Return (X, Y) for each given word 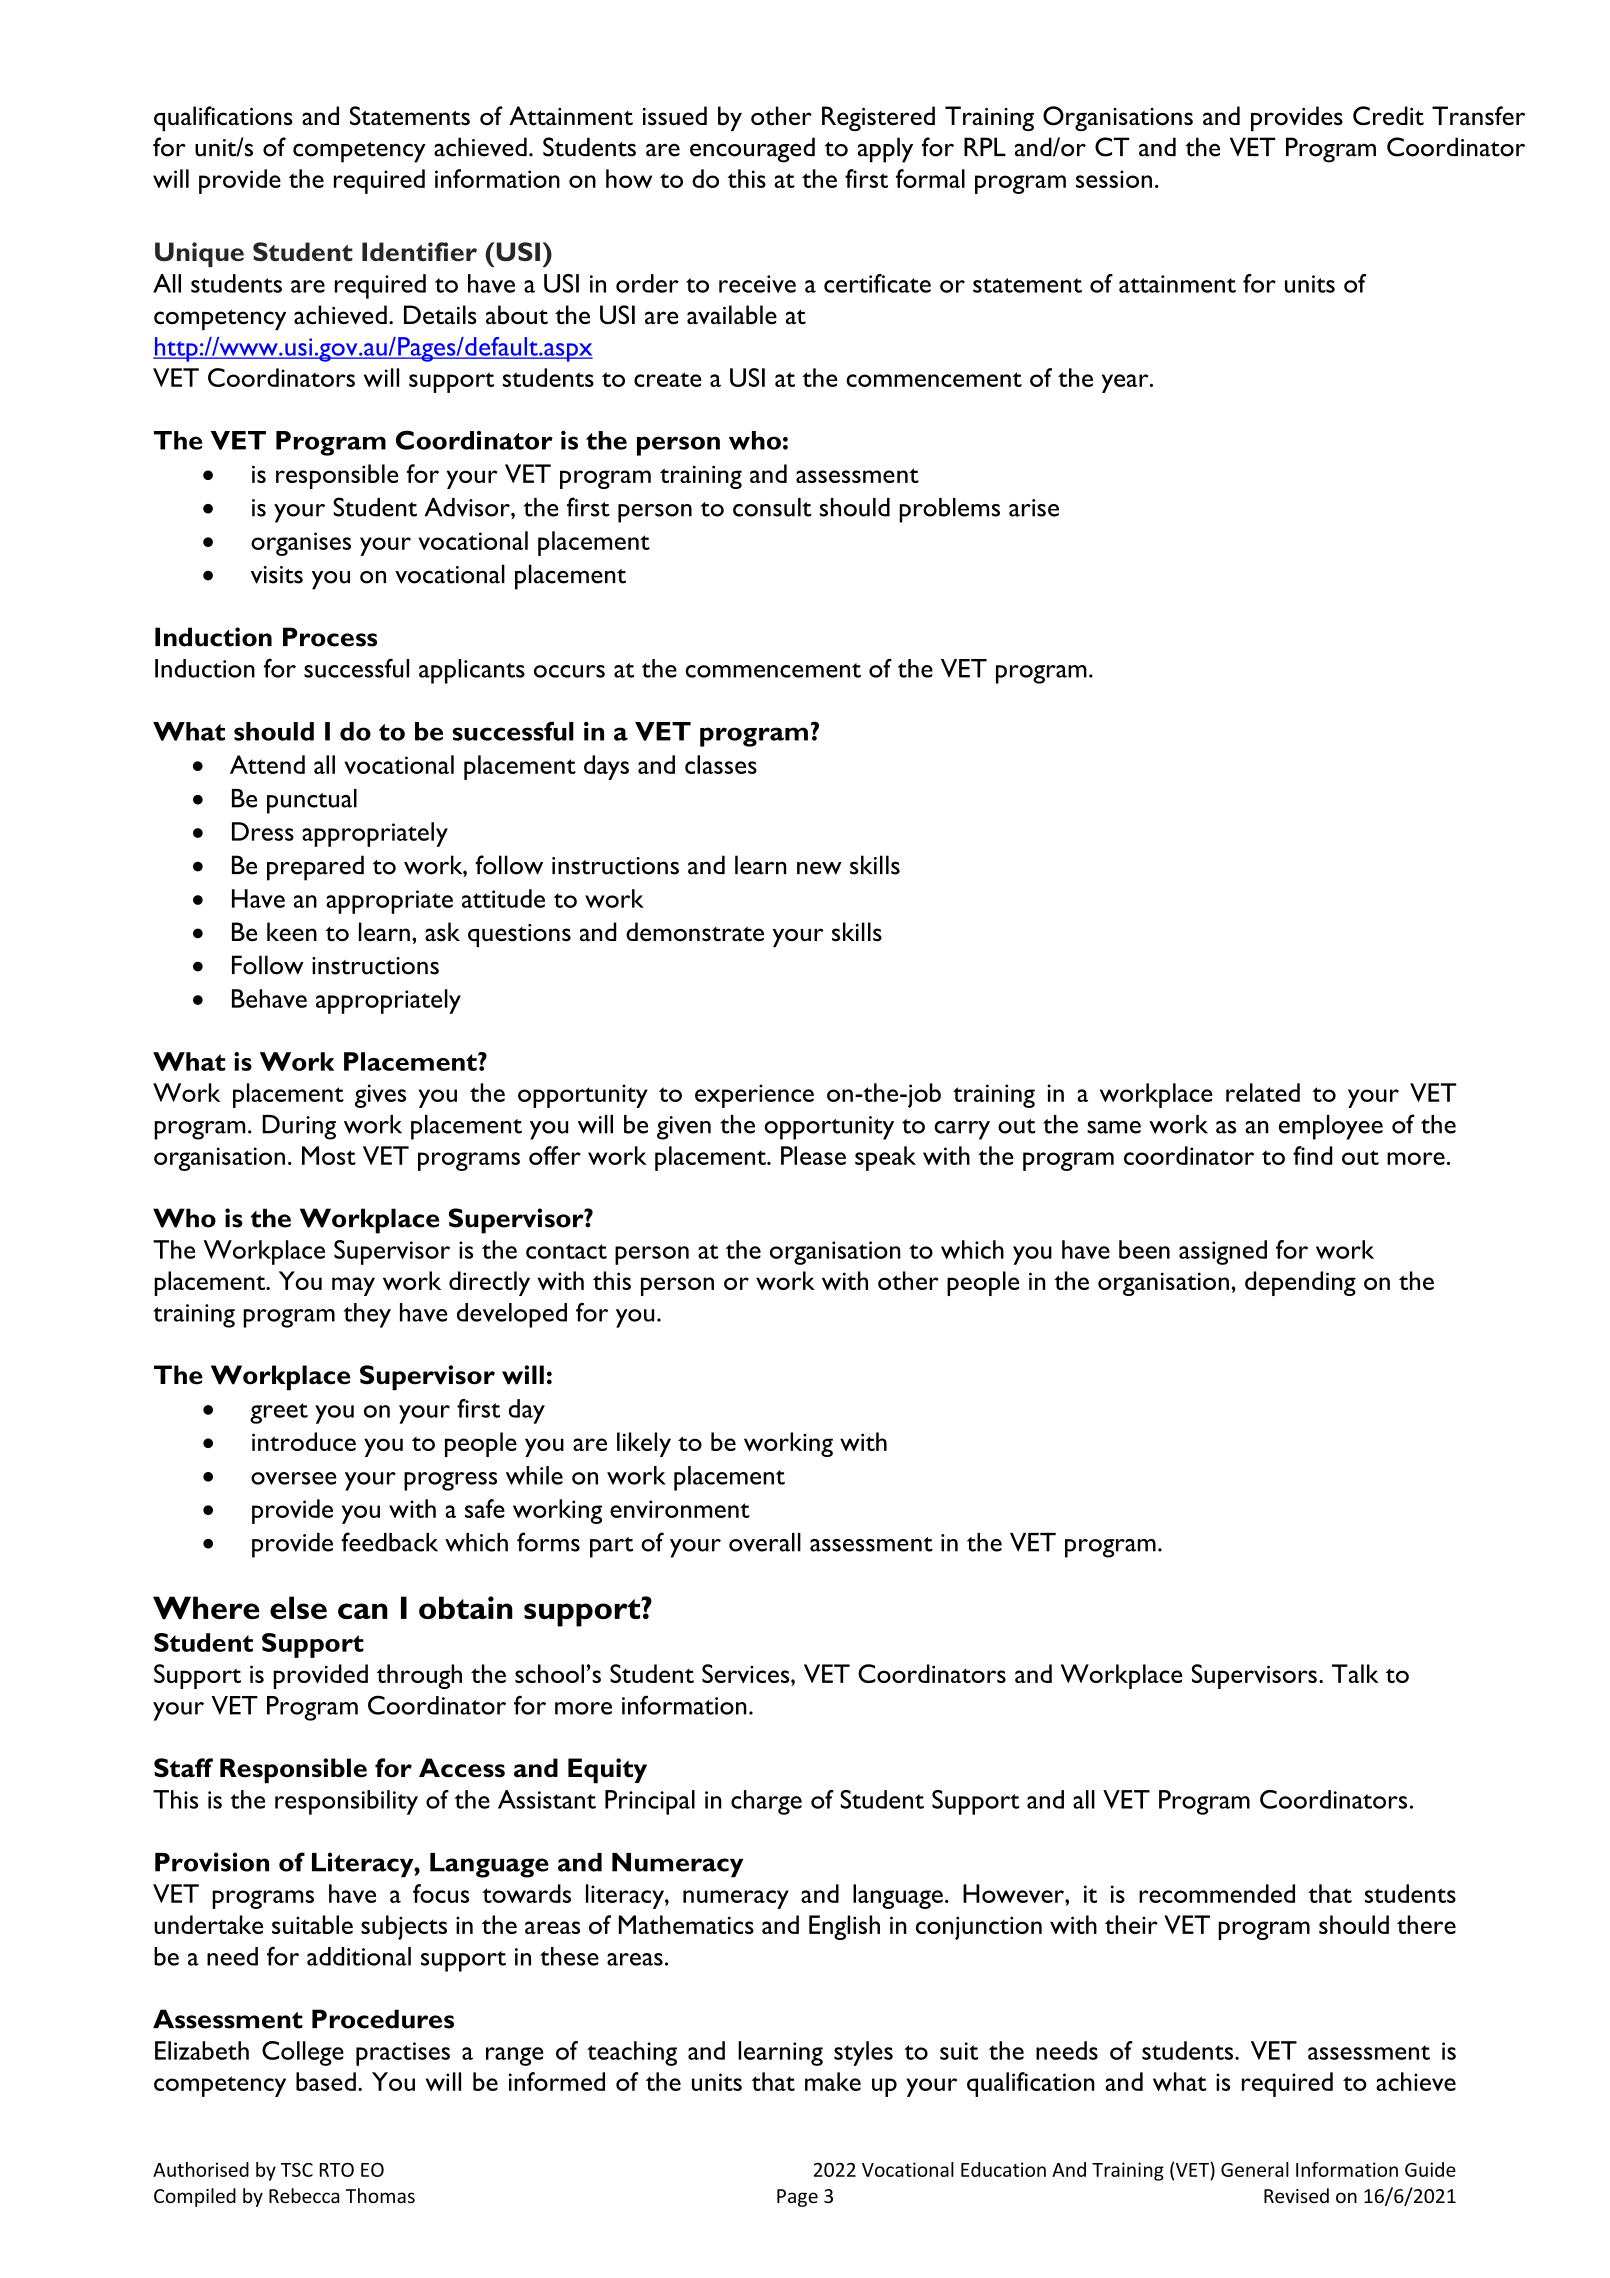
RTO (337, 2170)
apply (885, 150)
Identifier (419, 251)
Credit (1388, 116)
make (833, 2081)
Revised (1296, 2195)
